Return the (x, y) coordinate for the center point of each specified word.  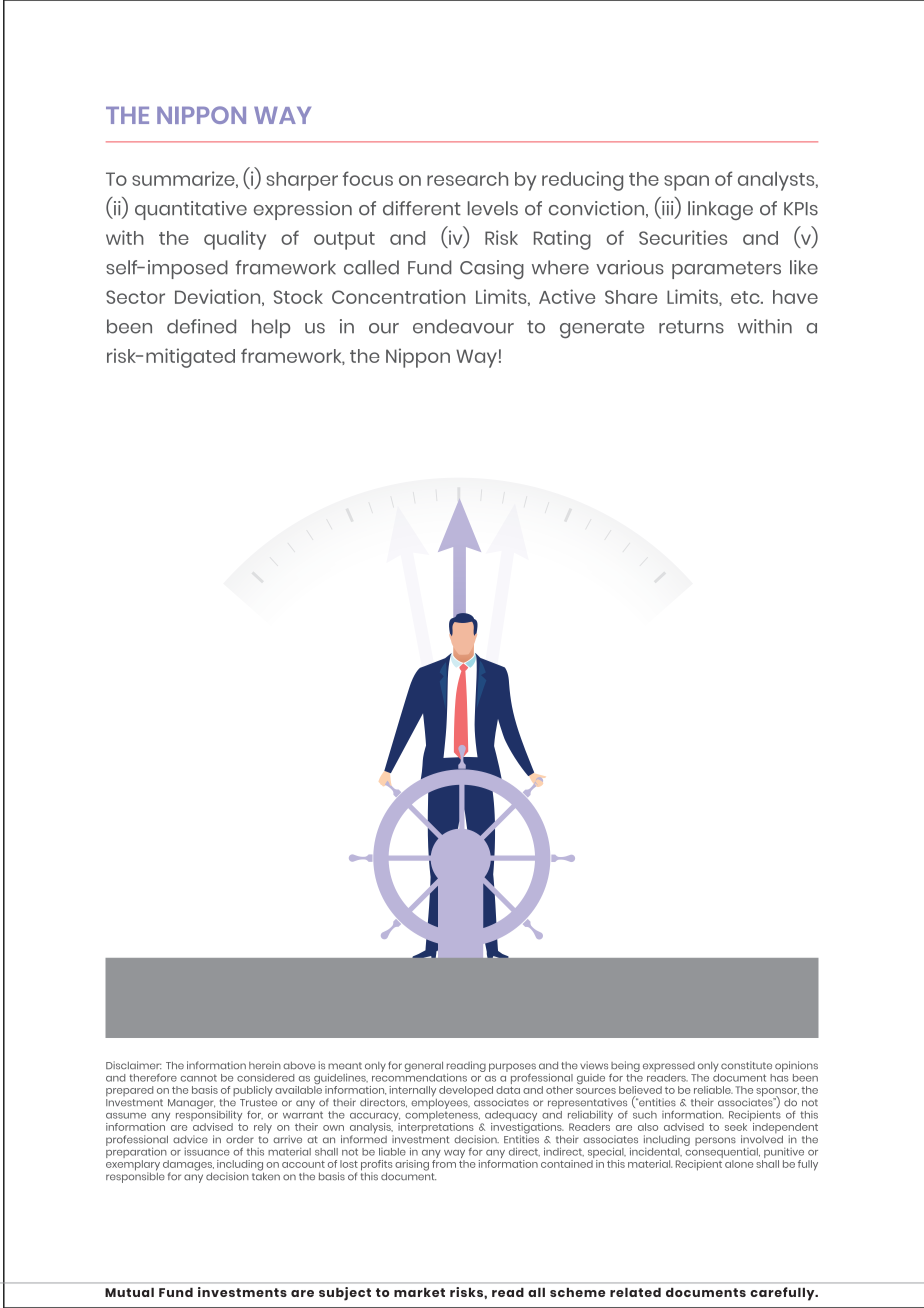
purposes (512, 1067)
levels (493, 208)
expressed (669, 1067)
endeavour (463, 326)
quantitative (191, 210)
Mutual (129, 1292)
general (424, 1066)
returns (691, 327)
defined (201, 326)
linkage (720, 210)
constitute (746, 1065)
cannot (199, 1078)
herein (265, 1065)
